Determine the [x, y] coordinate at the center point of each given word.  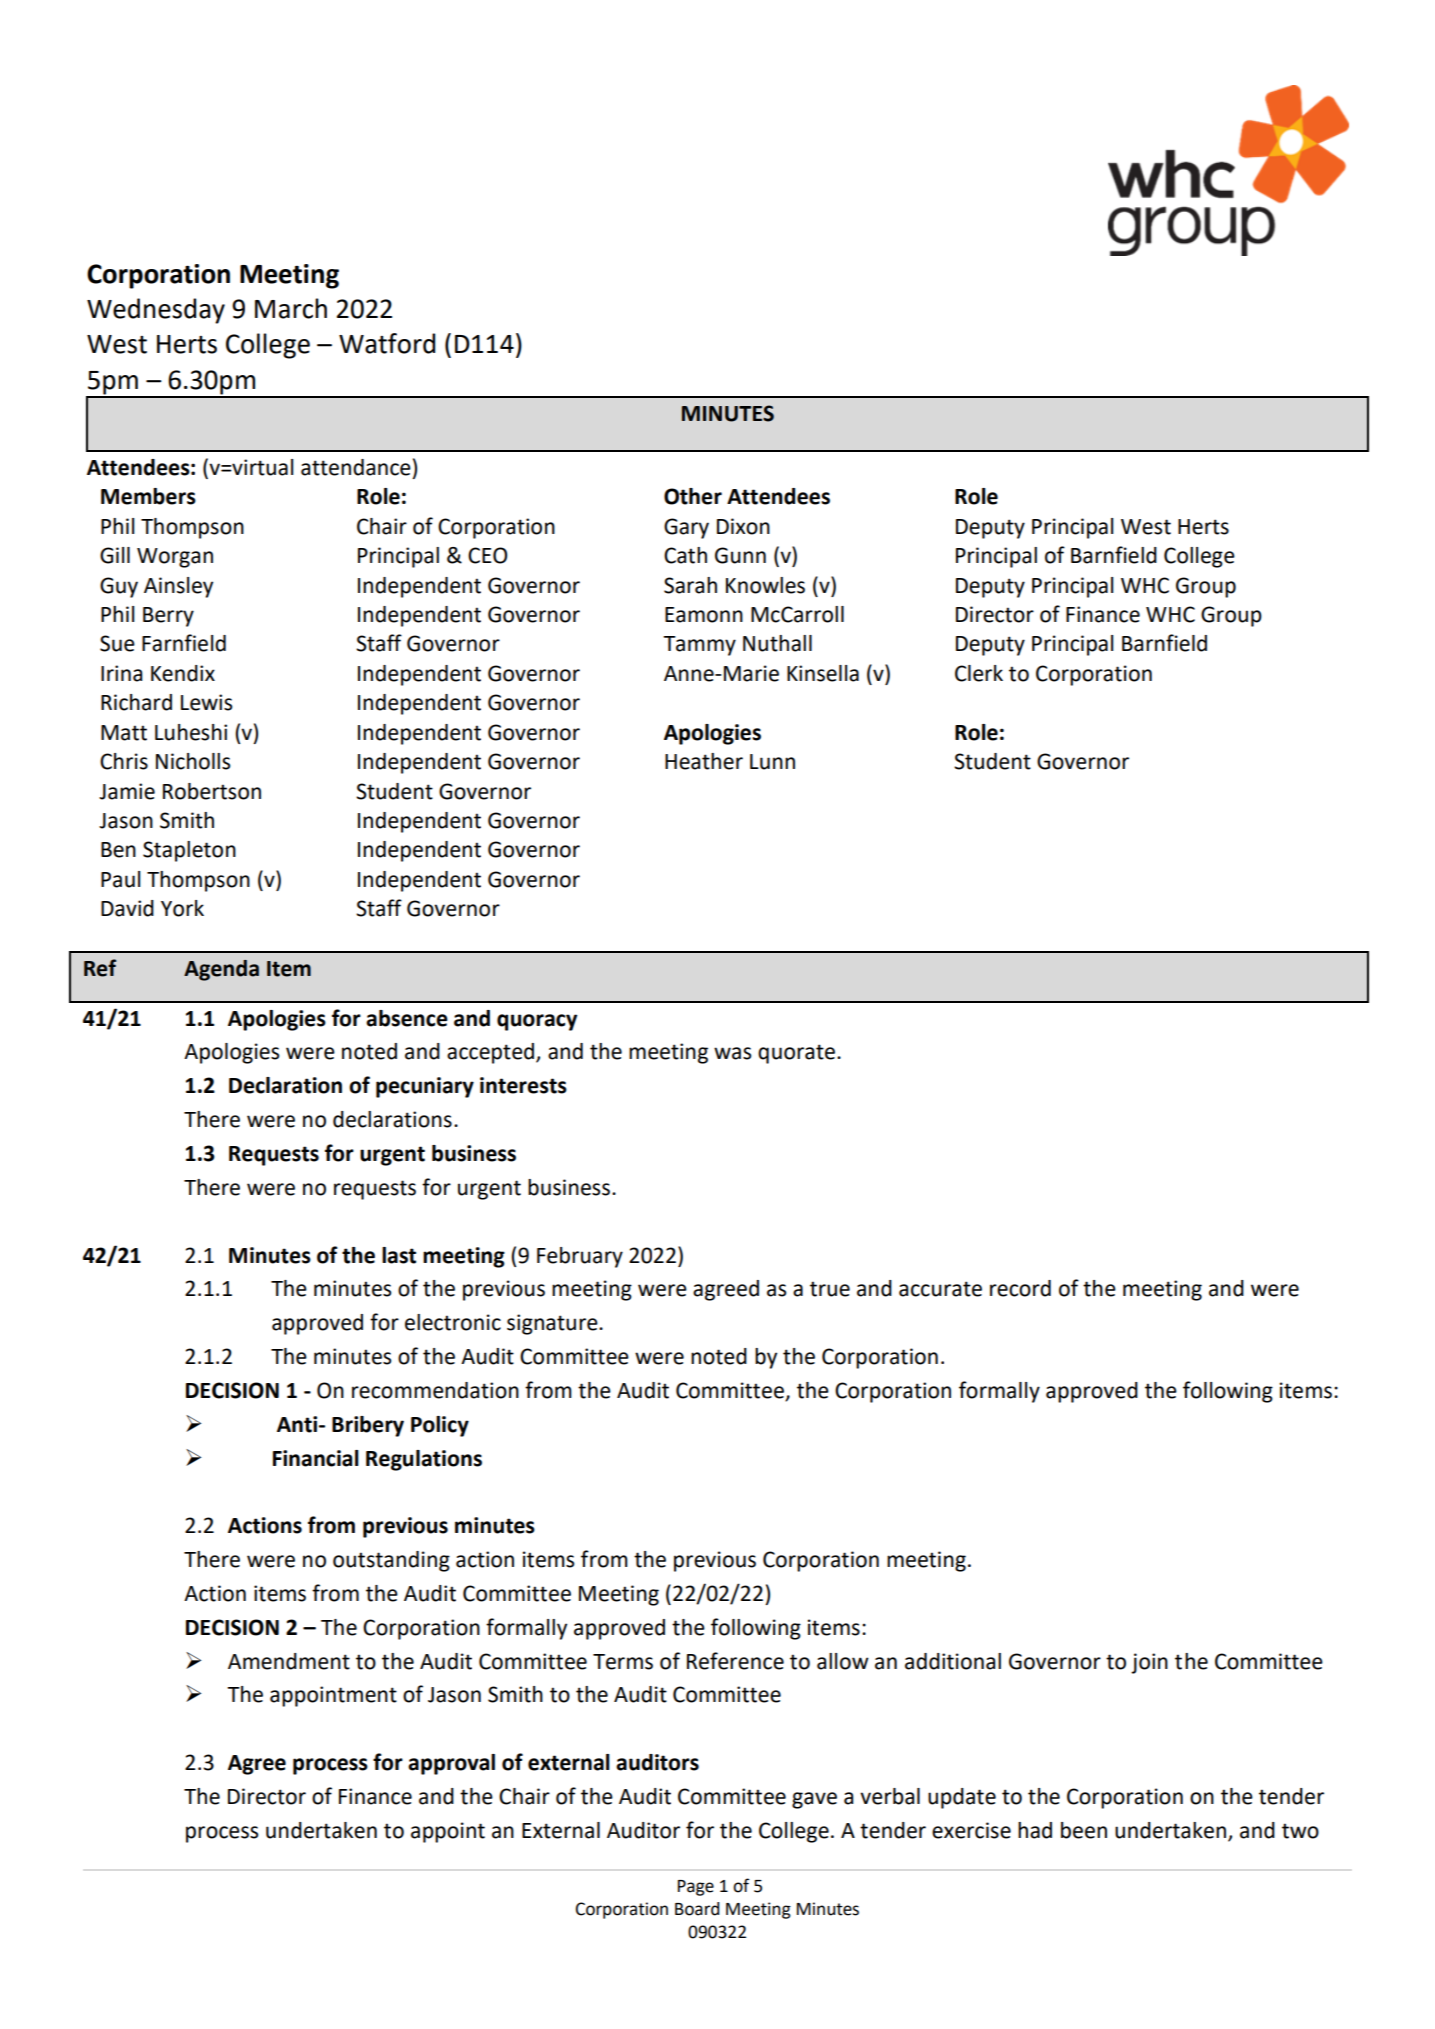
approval [451, 1764]
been [1084, 1830]
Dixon [743, 526]
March [291, 308]
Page [696, 1888]
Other [693, 496]
